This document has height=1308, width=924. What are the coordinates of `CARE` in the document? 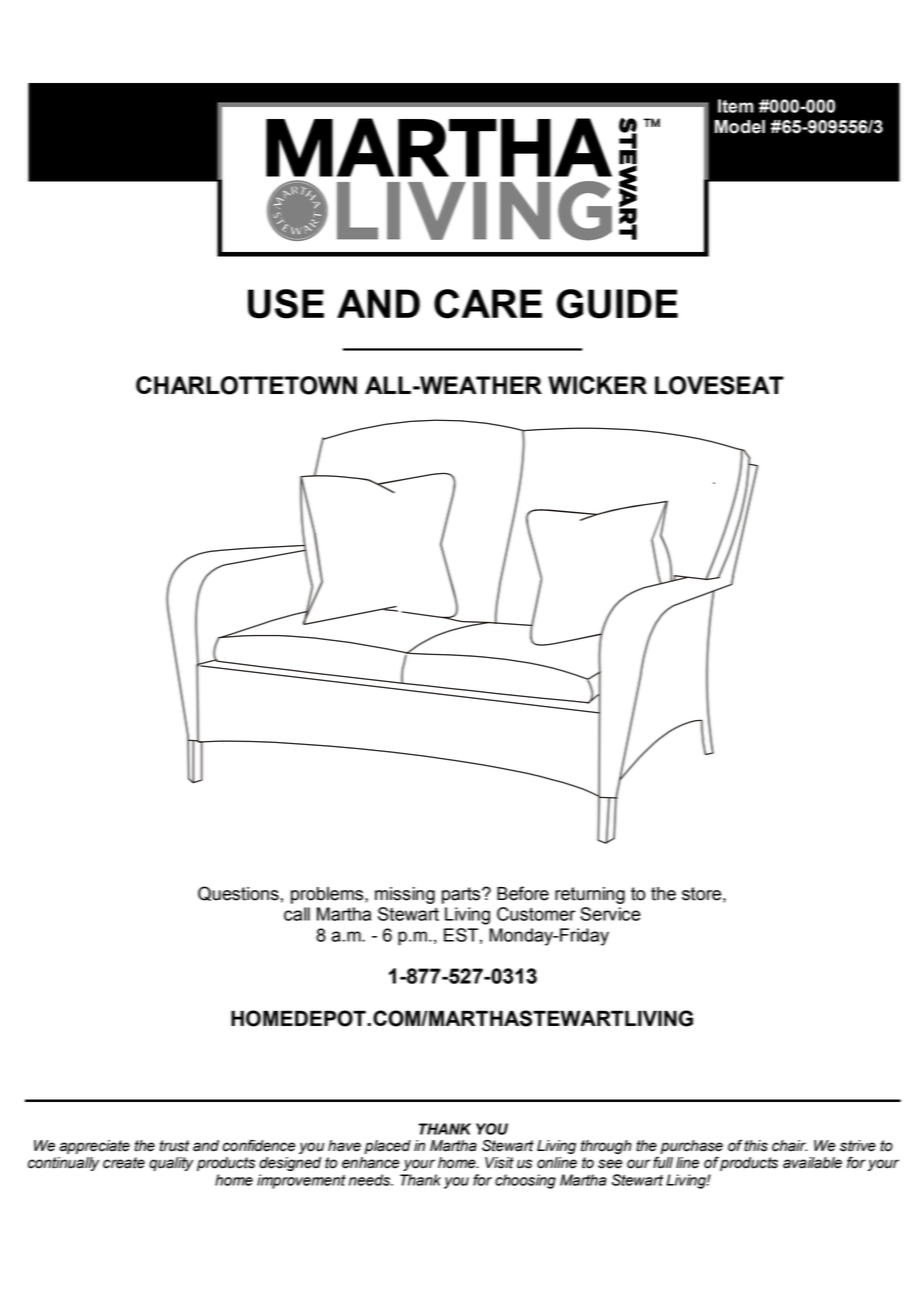 It's located at (488, 304).
